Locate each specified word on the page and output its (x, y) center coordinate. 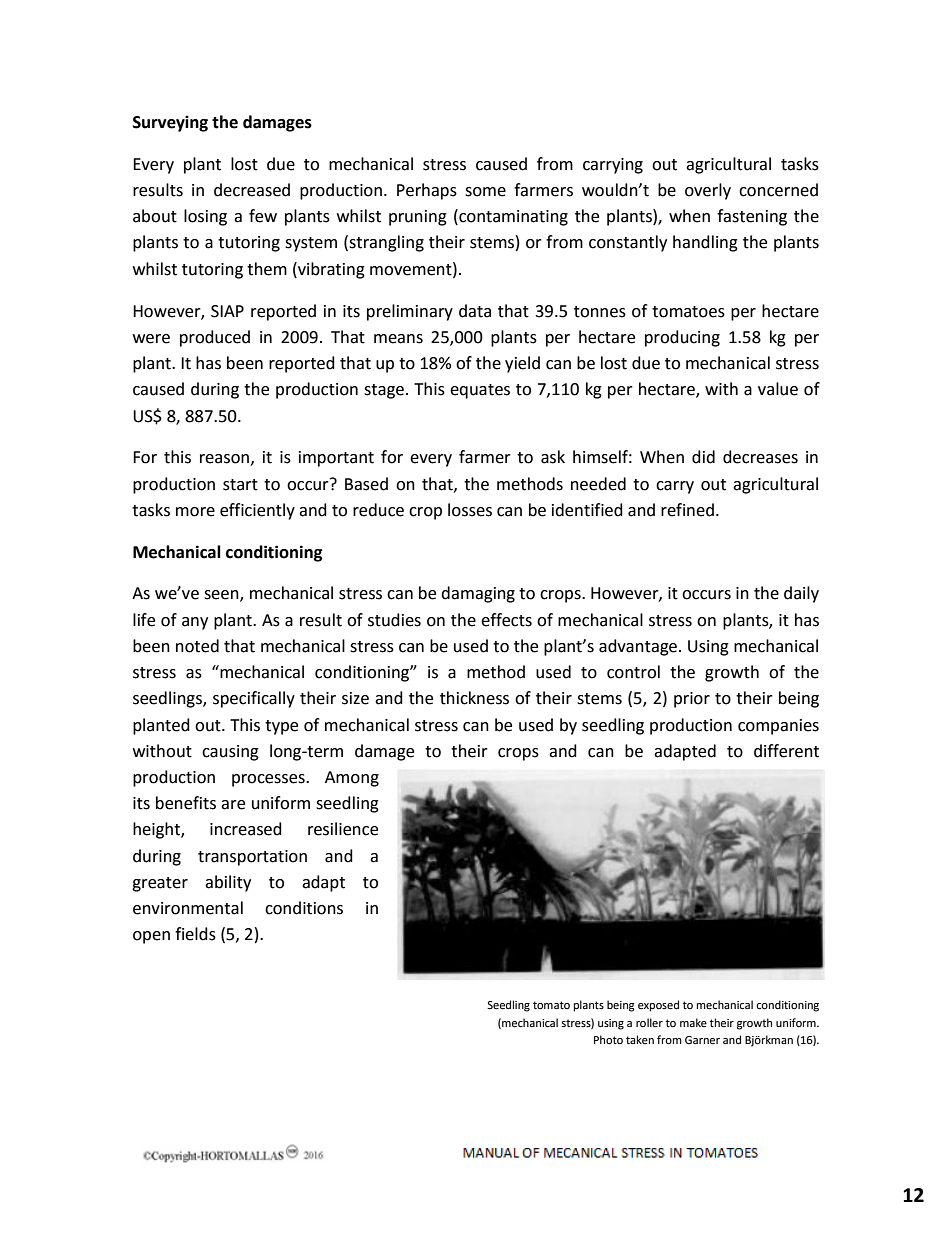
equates (480, 391)
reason (224, 459)
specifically (254, 699)
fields (195, 934)
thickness (474, 698)
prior (692, 700)
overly (708, 191)
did (703, 457)
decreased (252, 190)
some (485, 192)
